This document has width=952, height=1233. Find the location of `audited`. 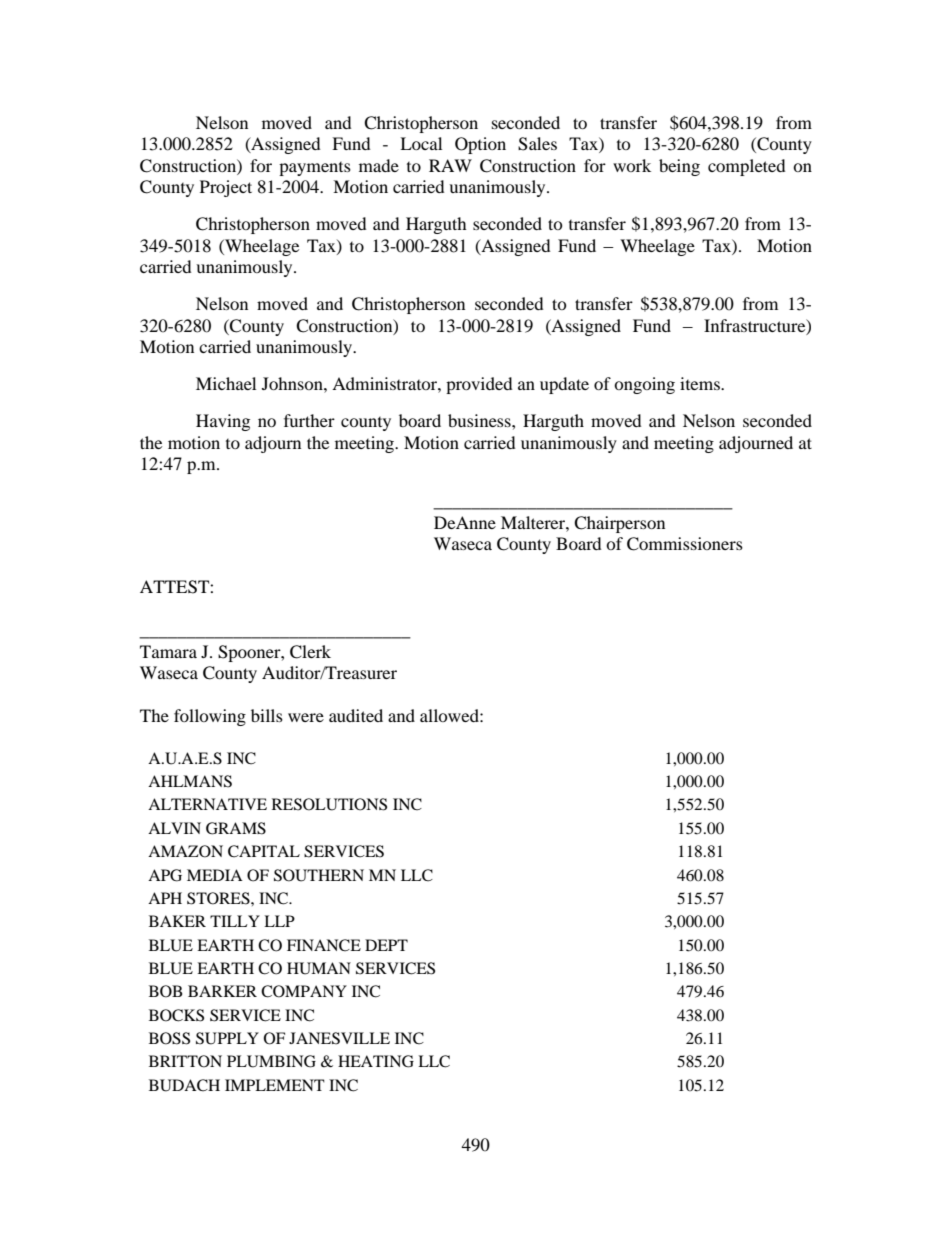

audited is located at coordinates (356, 715).
